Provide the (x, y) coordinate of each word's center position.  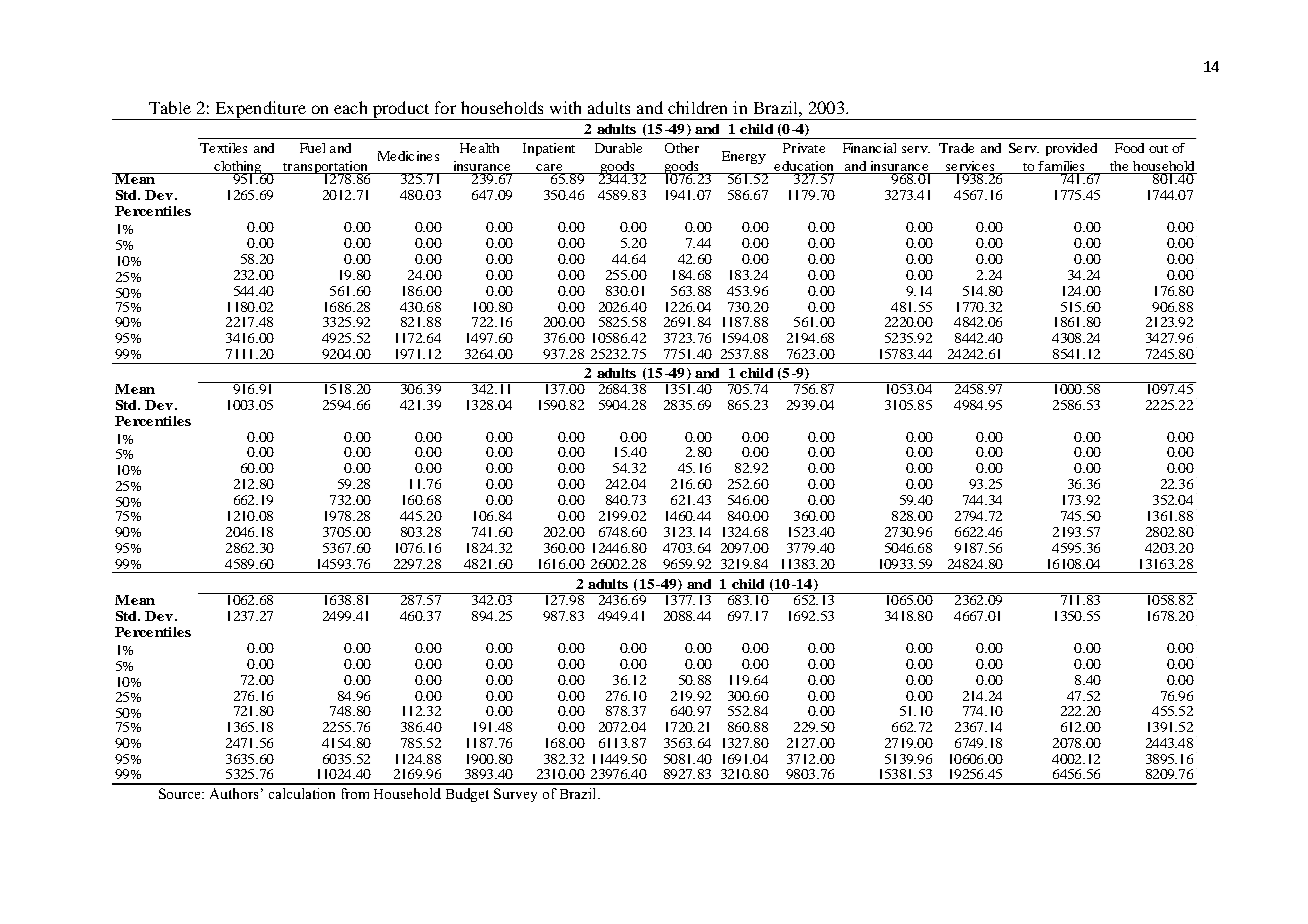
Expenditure (260, 110)
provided (1071, 149)
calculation (302, 793)
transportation (325, 168)
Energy (744, 157)
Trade (956, 148)
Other (682, 148)
